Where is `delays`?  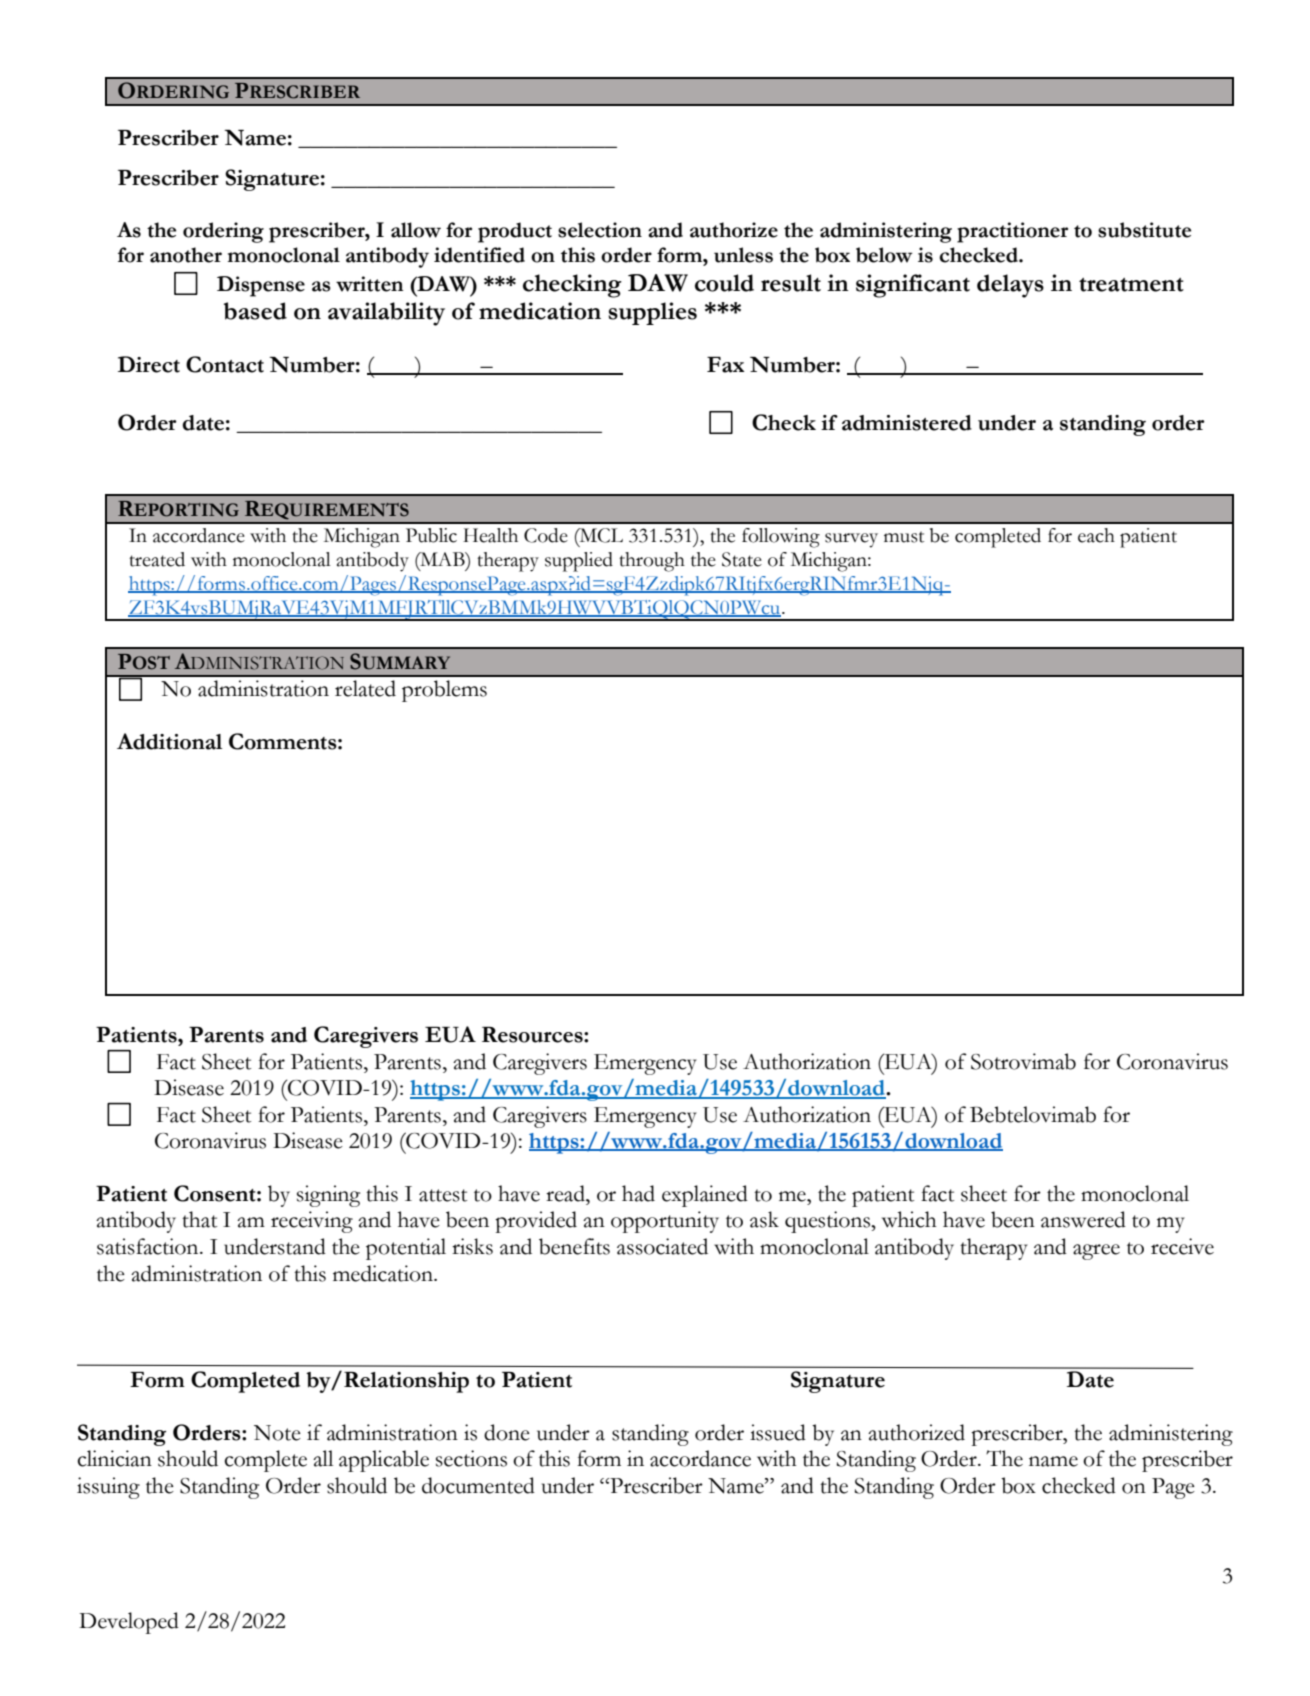 delays is located at coordinates (1010, 286).
